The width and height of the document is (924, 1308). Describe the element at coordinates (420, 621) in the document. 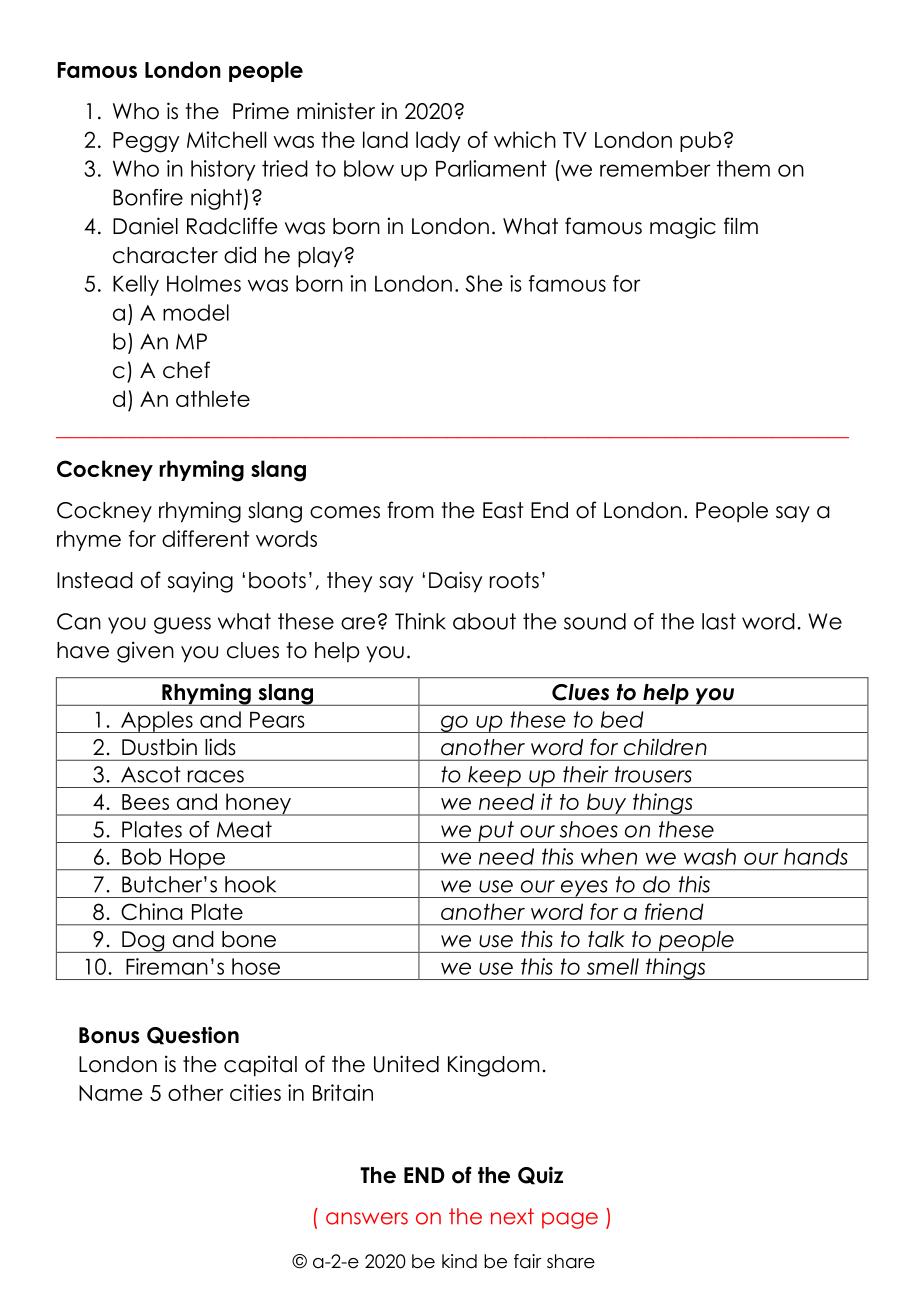

I see `Think` at that location.
